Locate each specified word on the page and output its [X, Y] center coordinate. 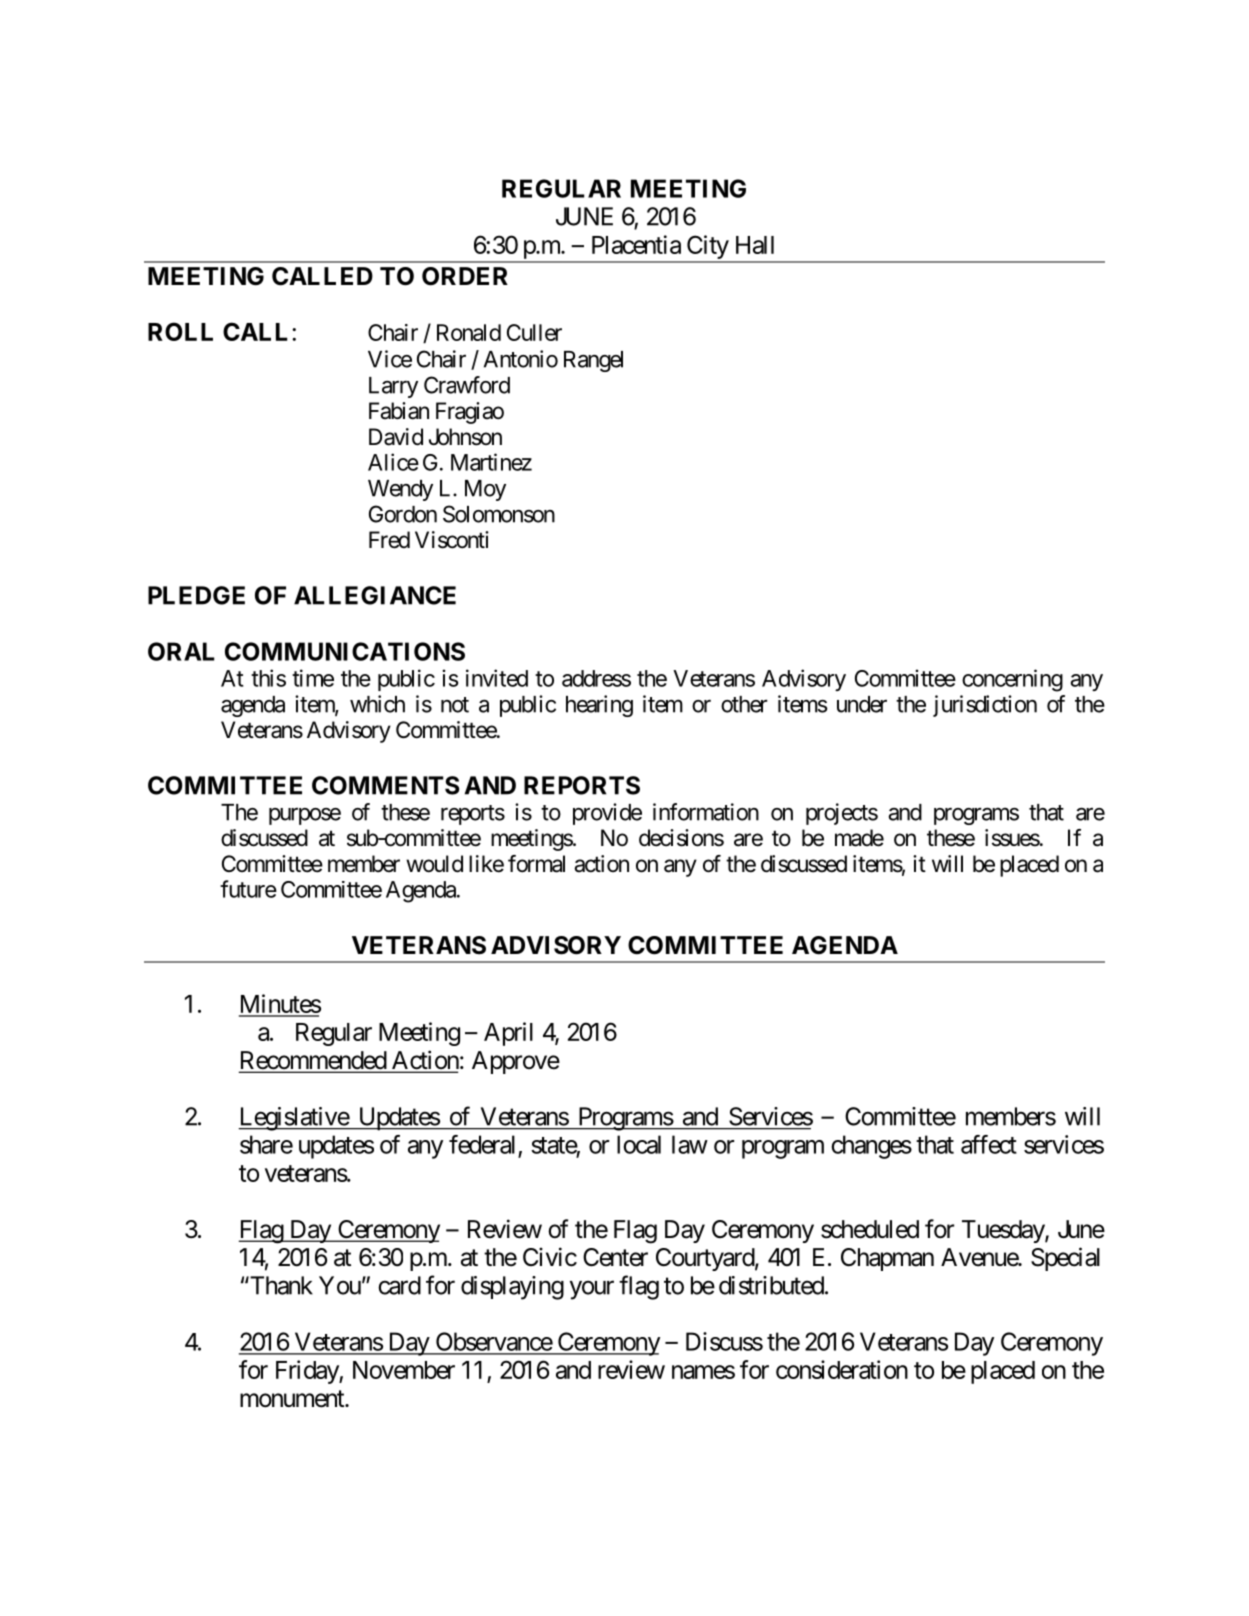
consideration [842, 1369]
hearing [599, 706]
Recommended [313, 1061]
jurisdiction [985, 706]
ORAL [181, 651]
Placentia [636, 244]
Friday [308, 1372]
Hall [755, 245]
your [592, 1290]
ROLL [180, 331]
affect [989, 1144]
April [508, 1034]
